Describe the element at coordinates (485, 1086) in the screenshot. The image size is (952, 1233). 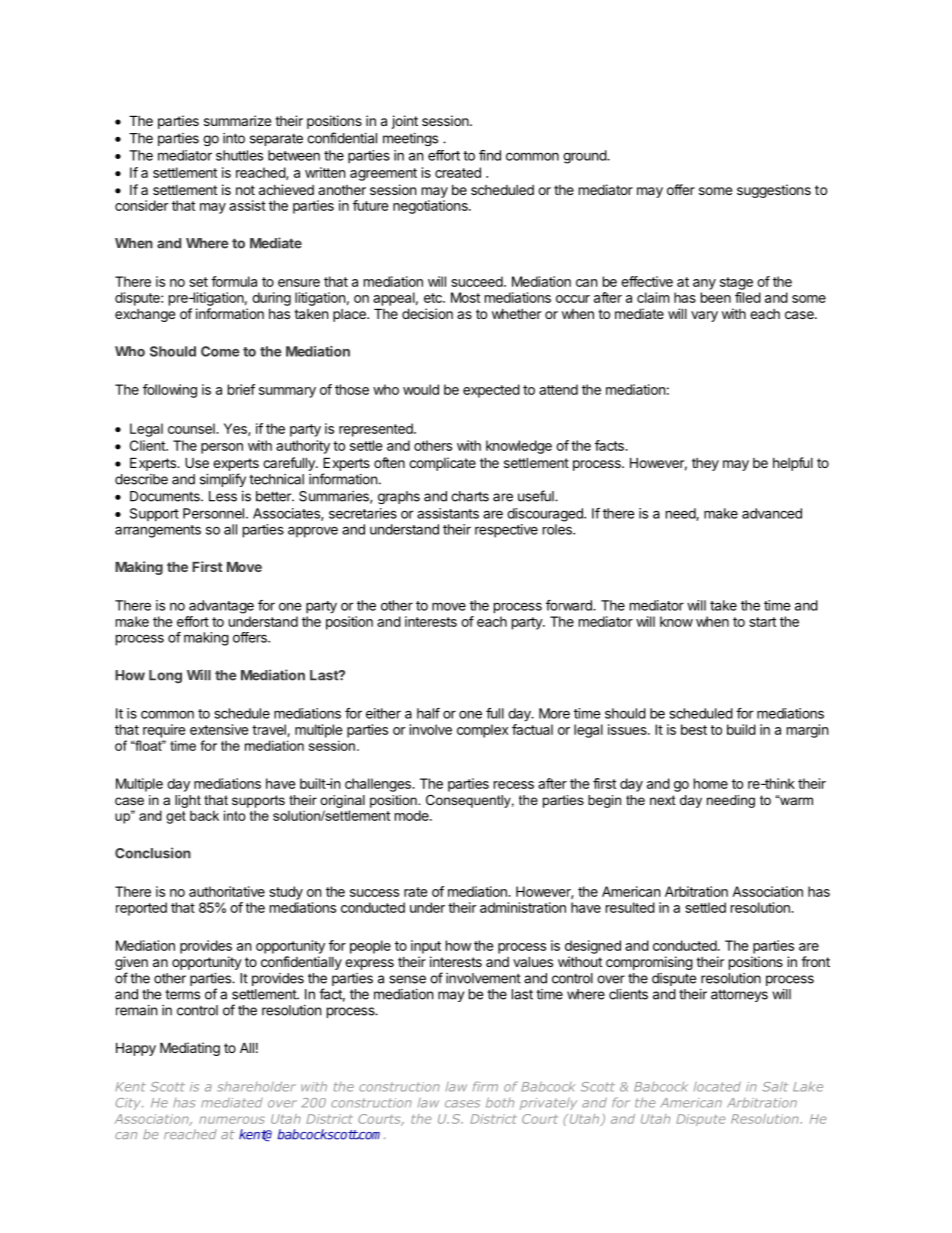
I see `firm` at that location.
